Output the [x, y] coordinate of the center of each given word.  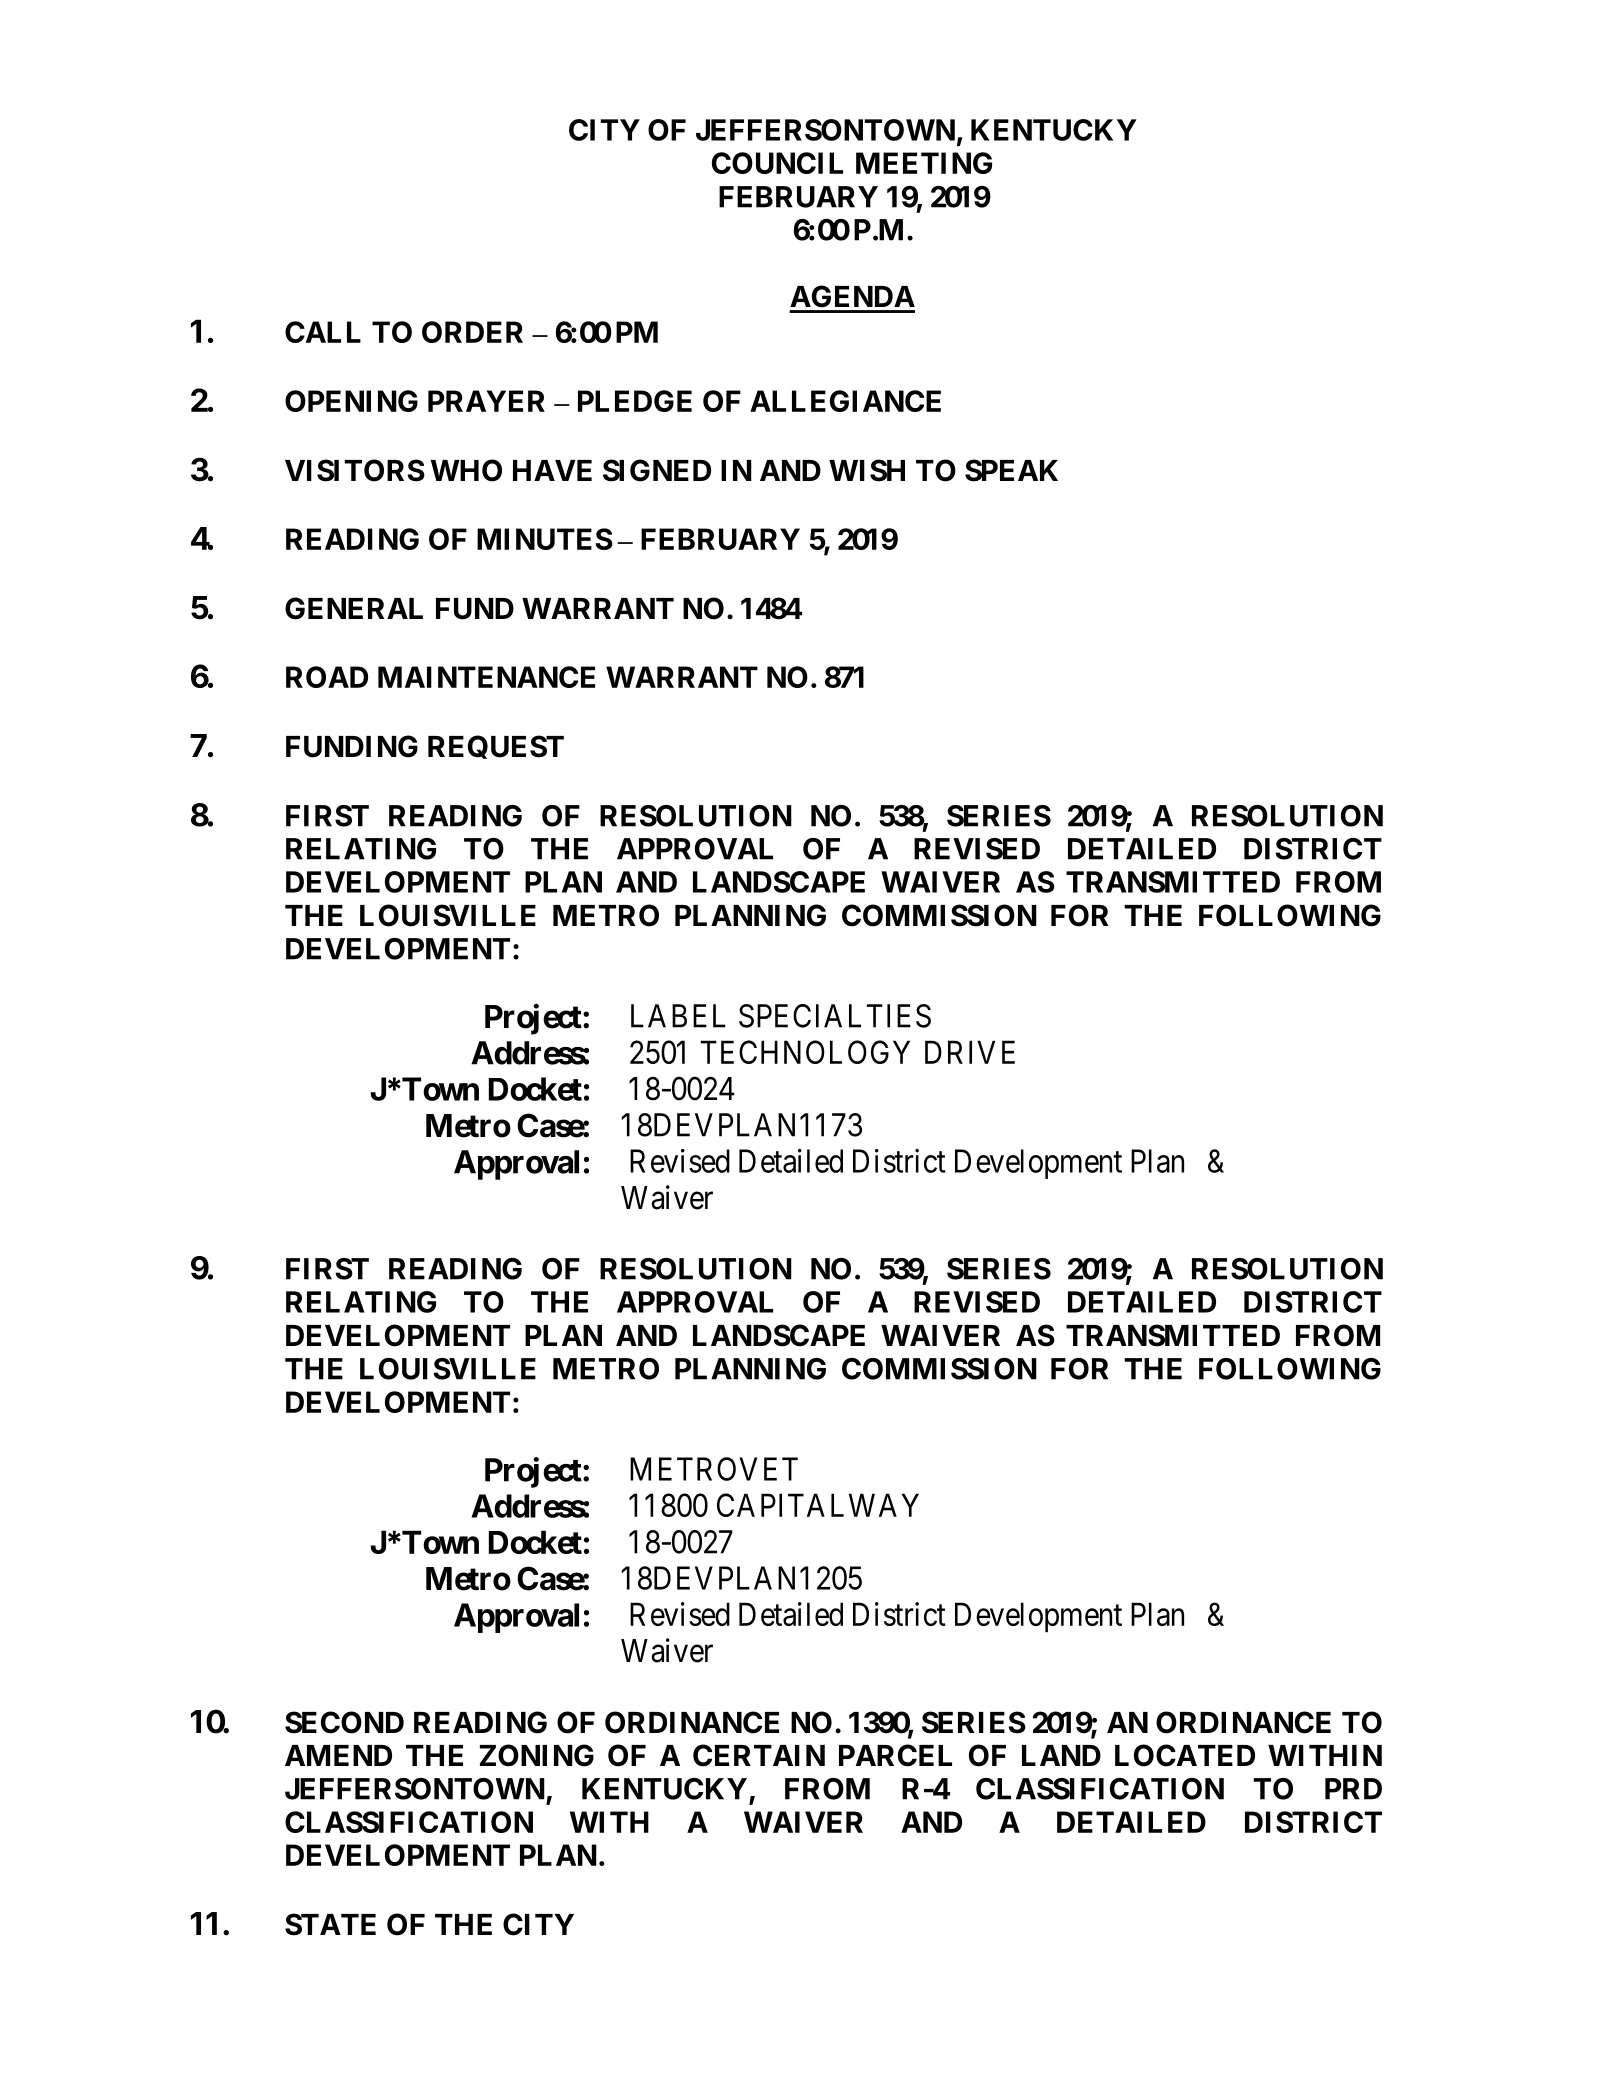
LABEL [678, 1016]
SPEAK [1011, 470]
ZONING [537, 1755]
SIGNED [657, 470]
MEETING [924, 163]
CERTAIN [759, 1755]
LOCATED [1185, 1755]
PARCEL [895, 1755]
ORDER [472, 332]
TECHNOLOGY [805, 1052]
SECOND [344, 1722]
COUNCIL [777, 163]
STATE [330, 1924]
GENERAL [354, 608]
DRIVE [970, 1052]
